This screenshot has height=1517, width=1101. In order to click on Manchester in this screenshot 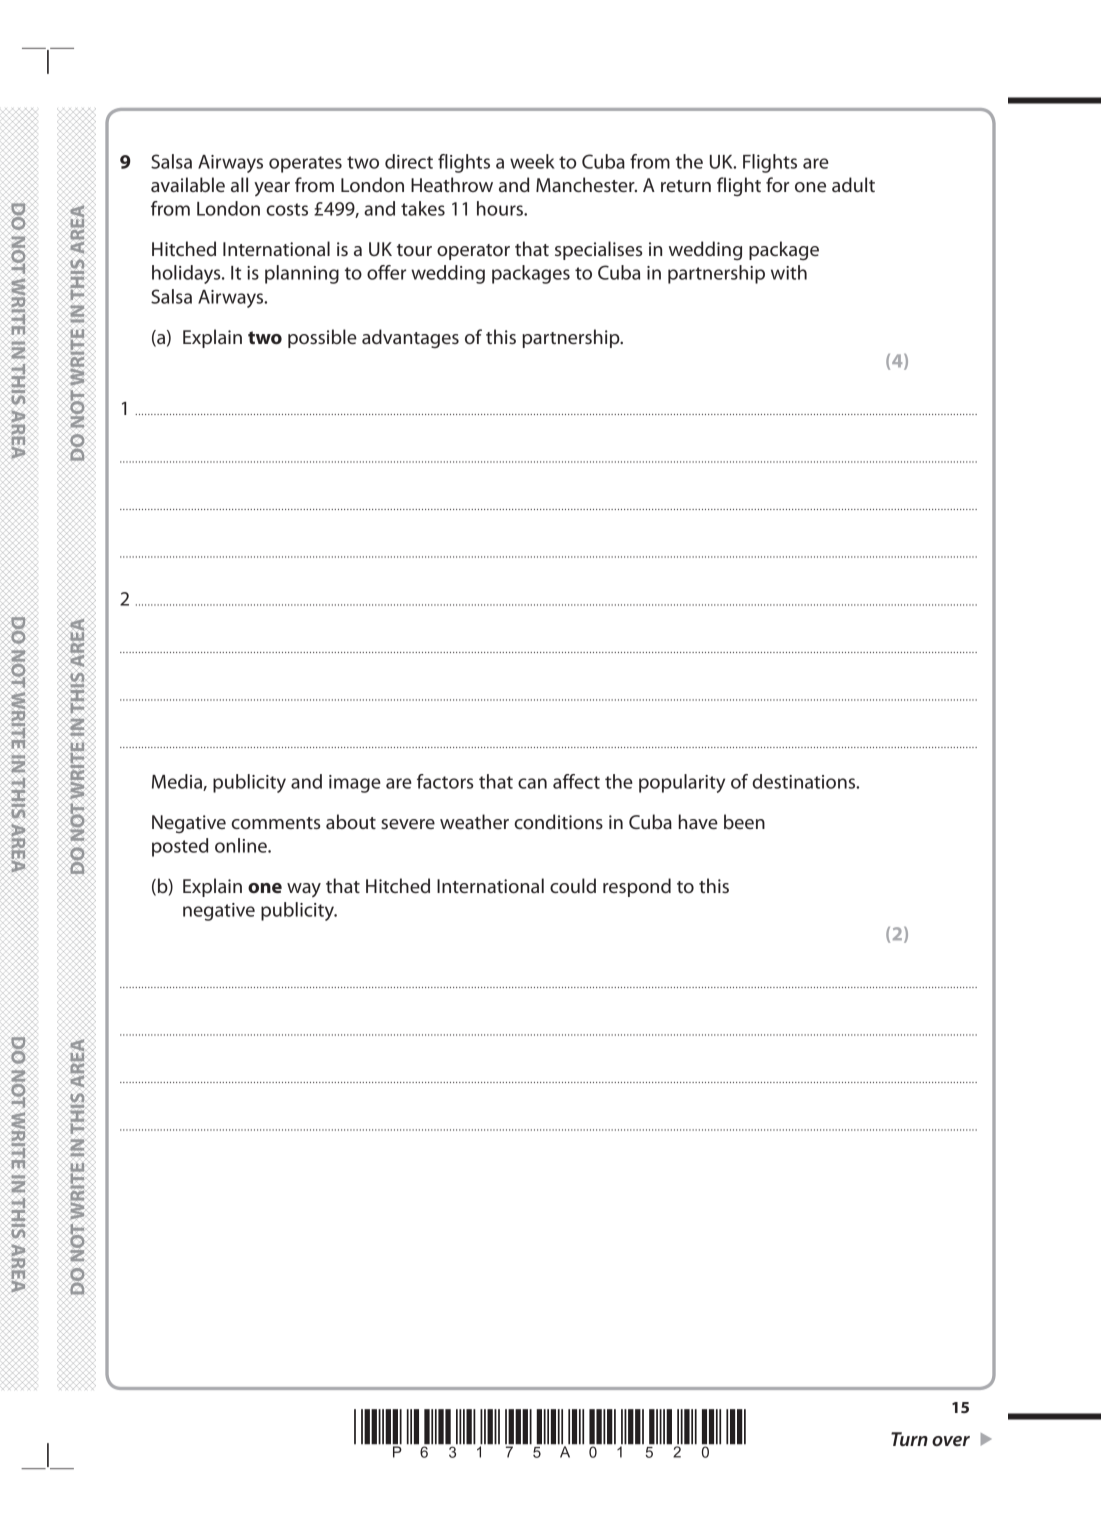, I will do `click(586, 184)`.
